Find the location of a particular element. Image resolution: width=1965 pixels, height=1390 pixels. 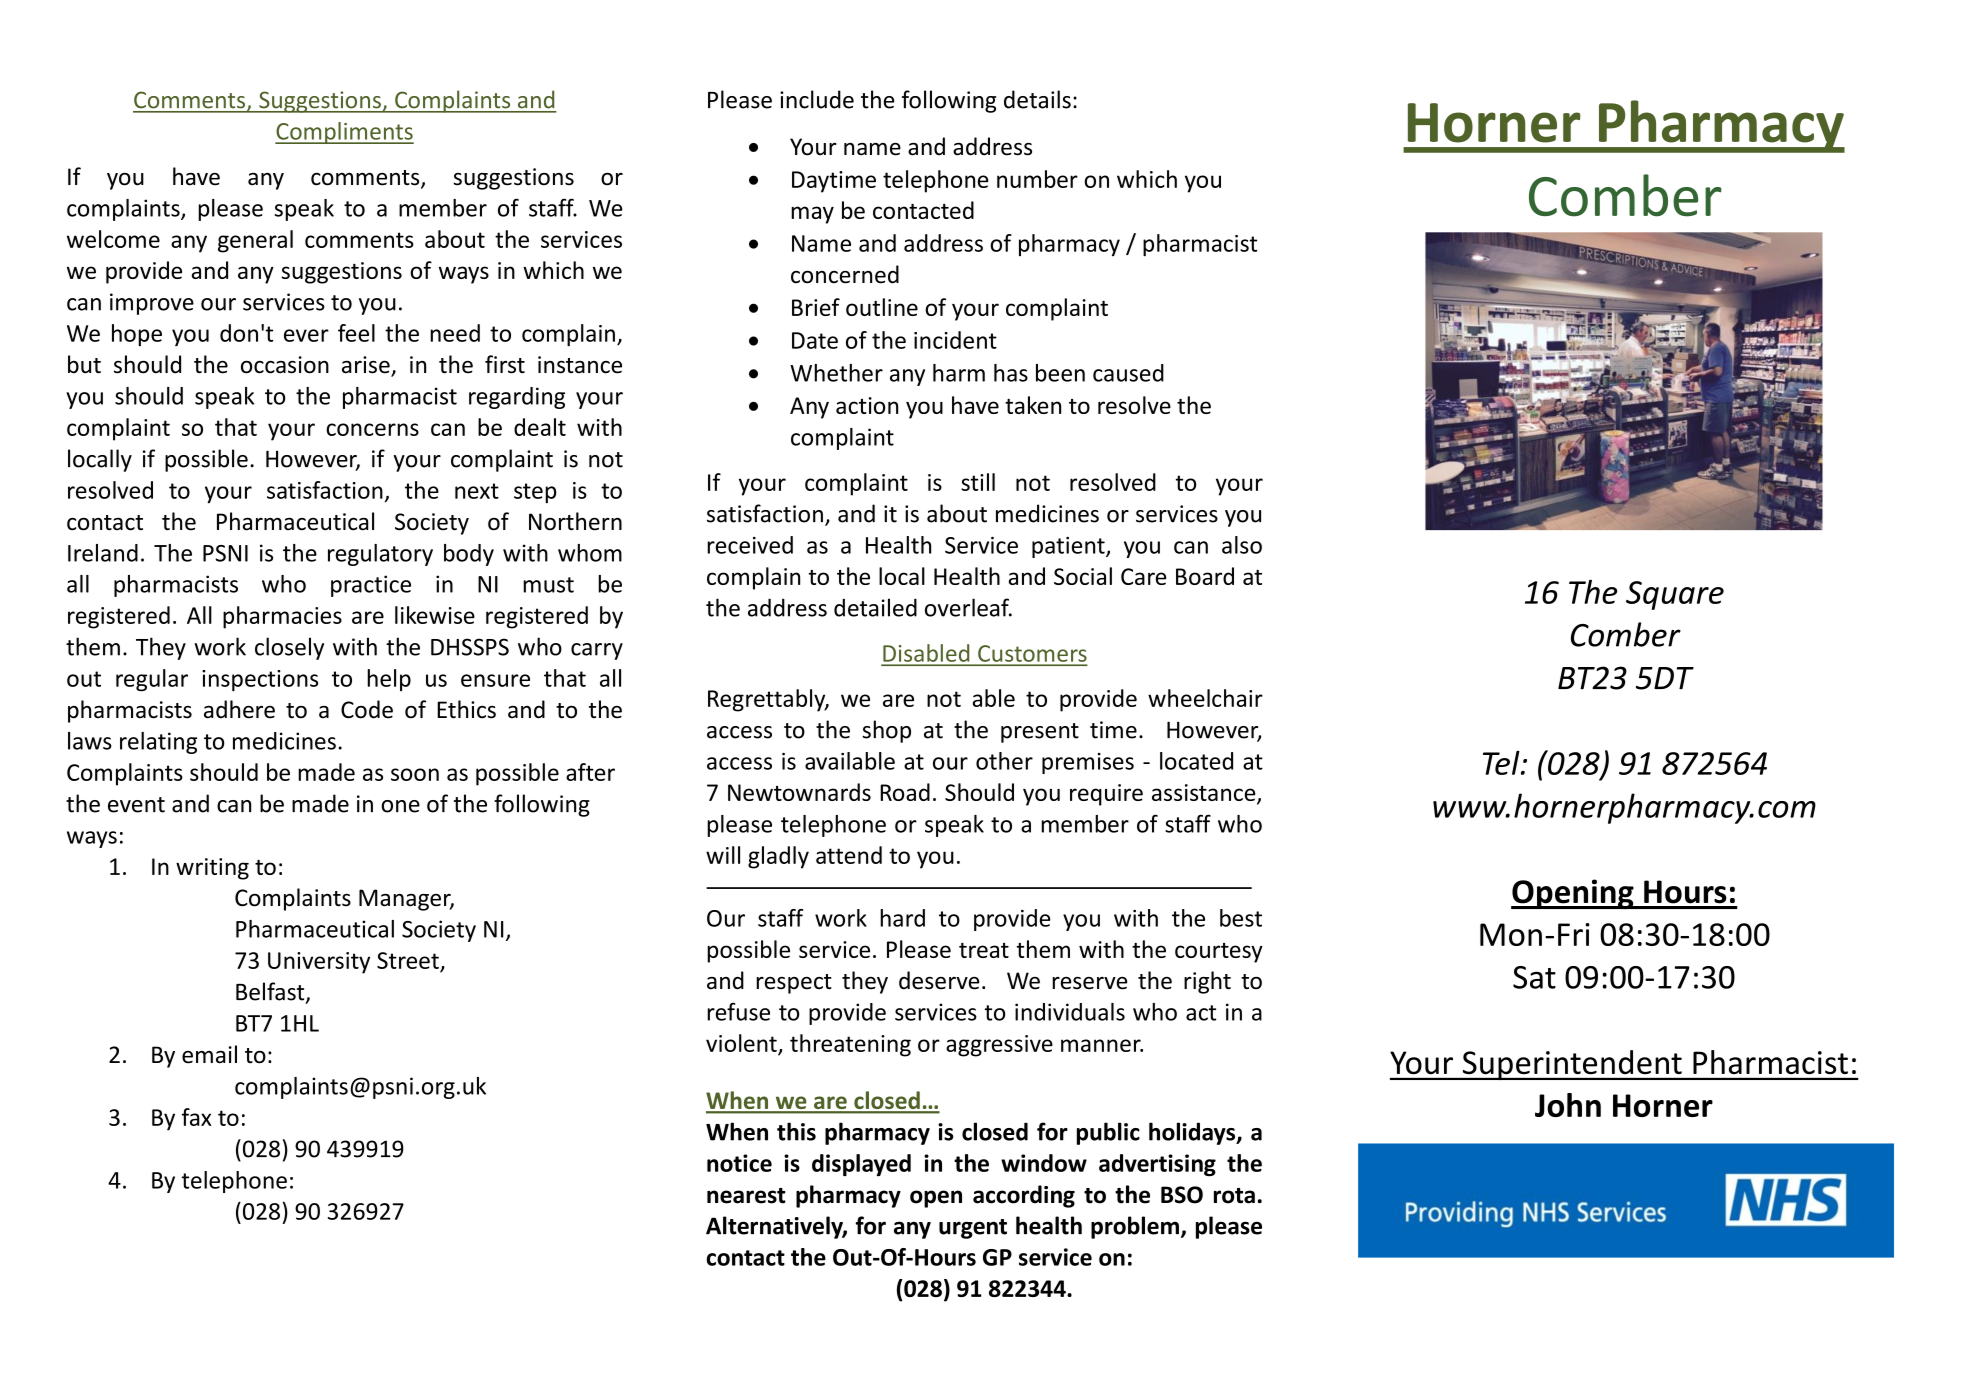

concerns is located at coordinates (372, 429).
